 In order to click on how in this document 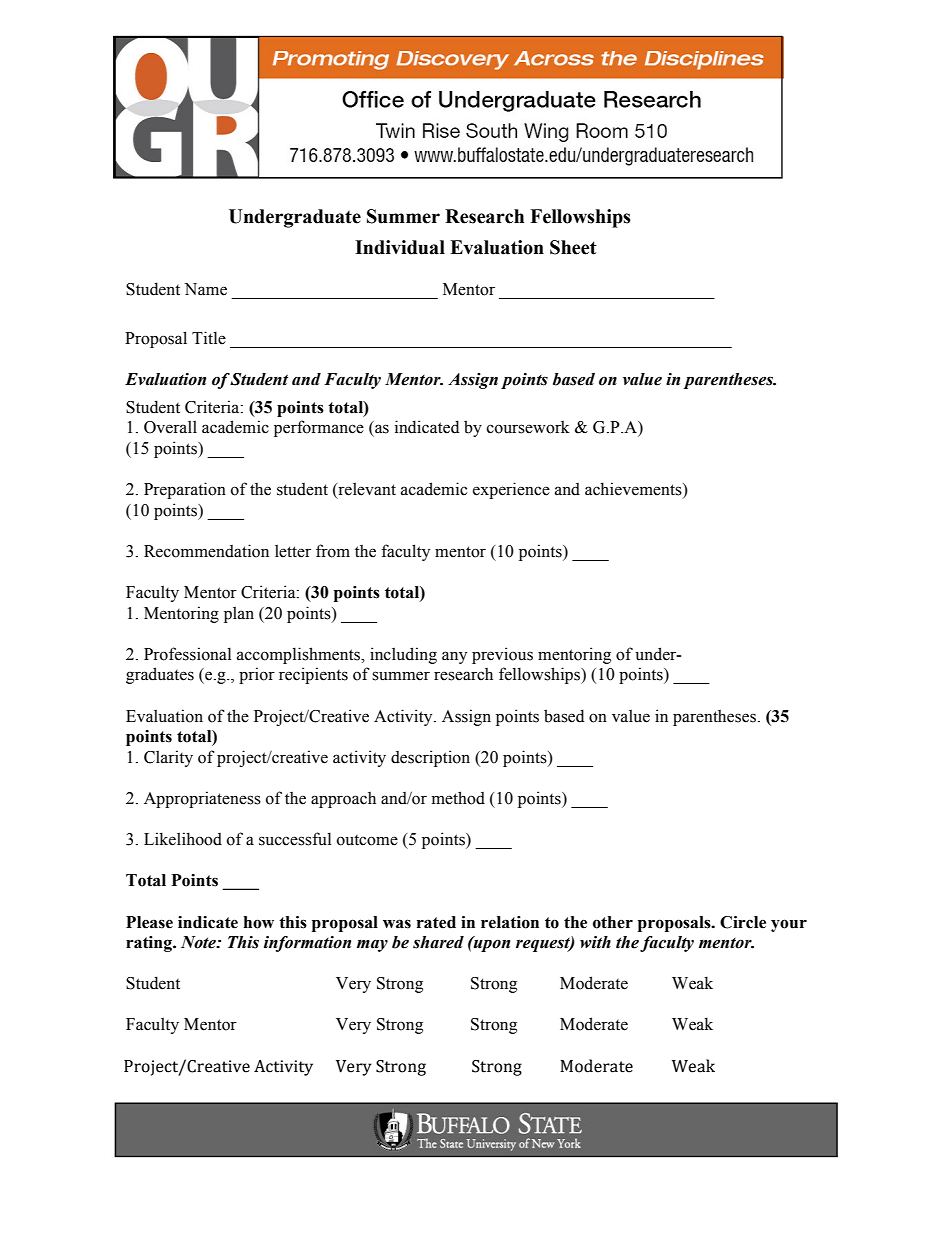, I will do `click(259, 922)`.
